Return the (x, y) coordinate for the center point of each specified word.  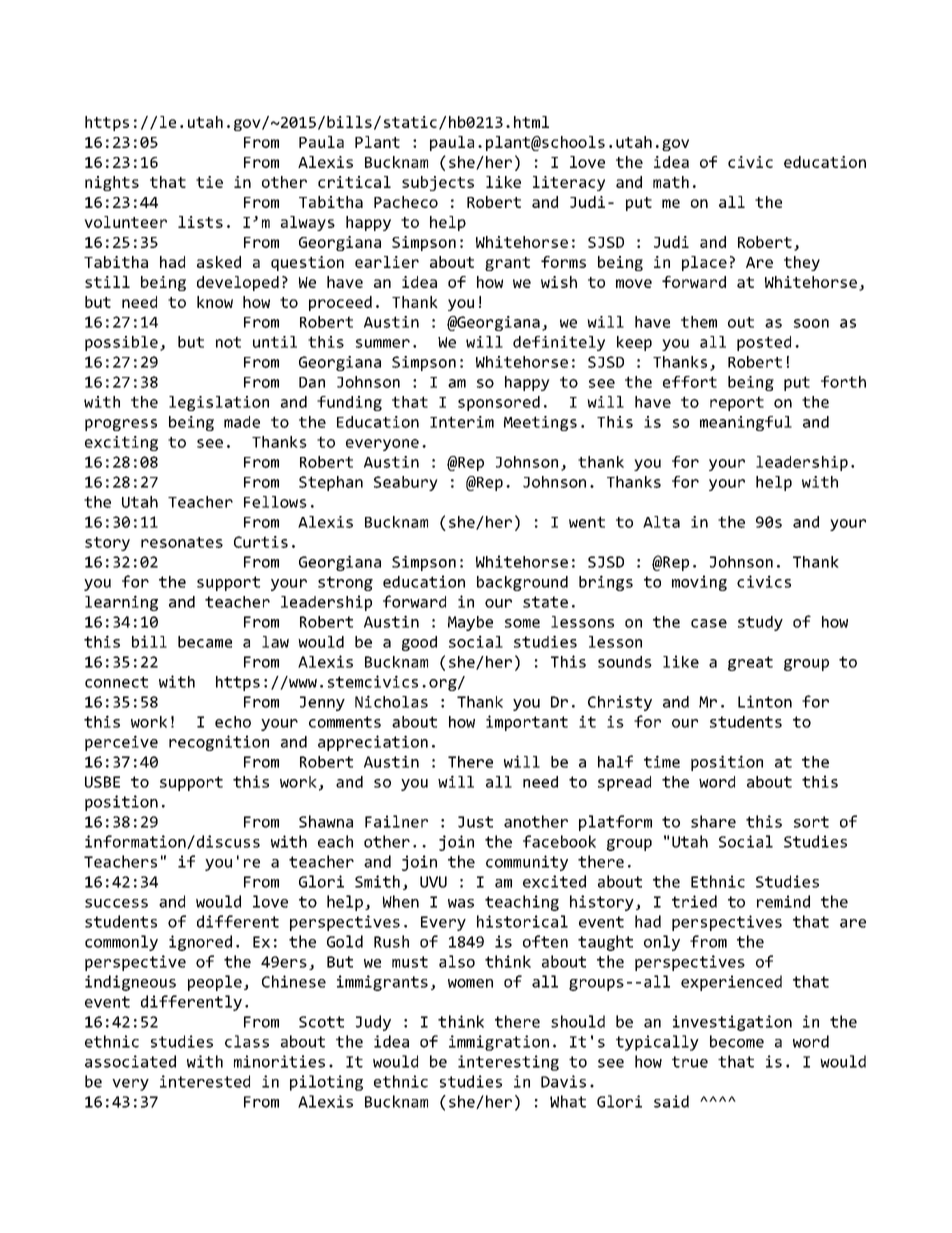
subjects (438, 183)
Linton (765, 701)
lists (200, 222)
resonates (182, 542)
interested (205, 1081)
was (461, 903)
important (527, 723)
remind (783, 901)
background (522, 583)
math (671, 182)
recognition (219, 743)
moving (699, 583)
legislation (219, 403)
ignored (200, 943)
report (737, 403)
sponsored (499, 403)
